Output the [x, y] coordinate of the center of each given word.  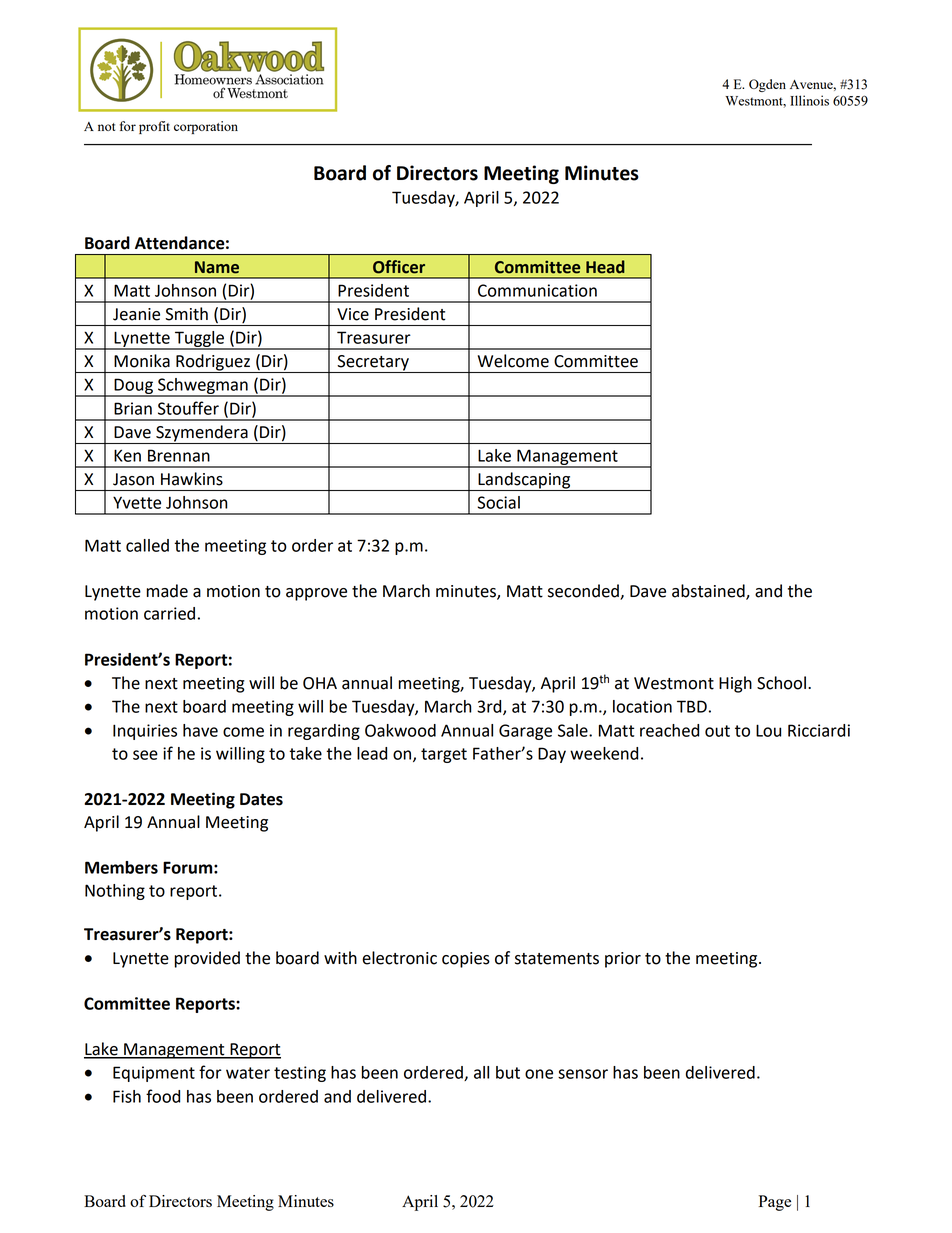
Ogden [767, 85]
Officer [399, 267]
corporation [206, 127]
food [163, 1096]
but [508, 1072]
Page [775, 1203]
